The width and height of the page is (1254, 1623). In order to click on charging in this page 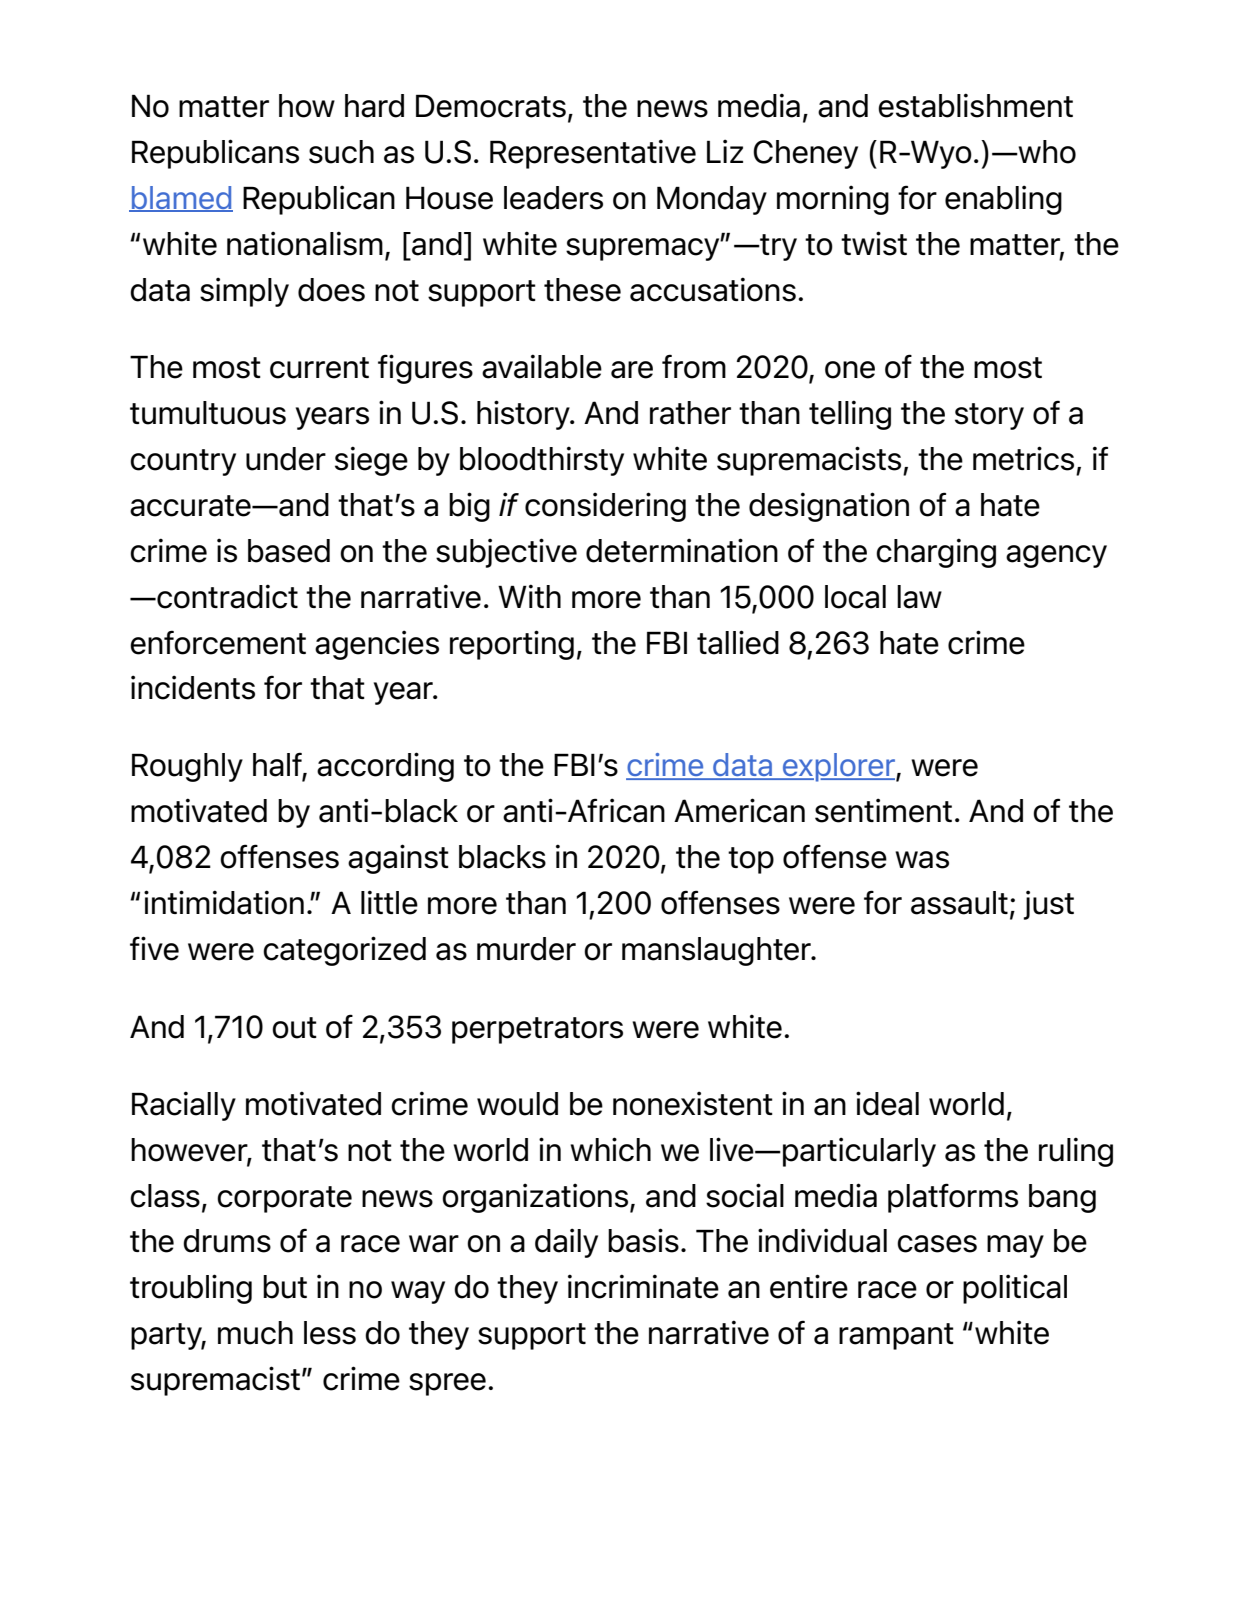, I will do `click(936, 553)`.
